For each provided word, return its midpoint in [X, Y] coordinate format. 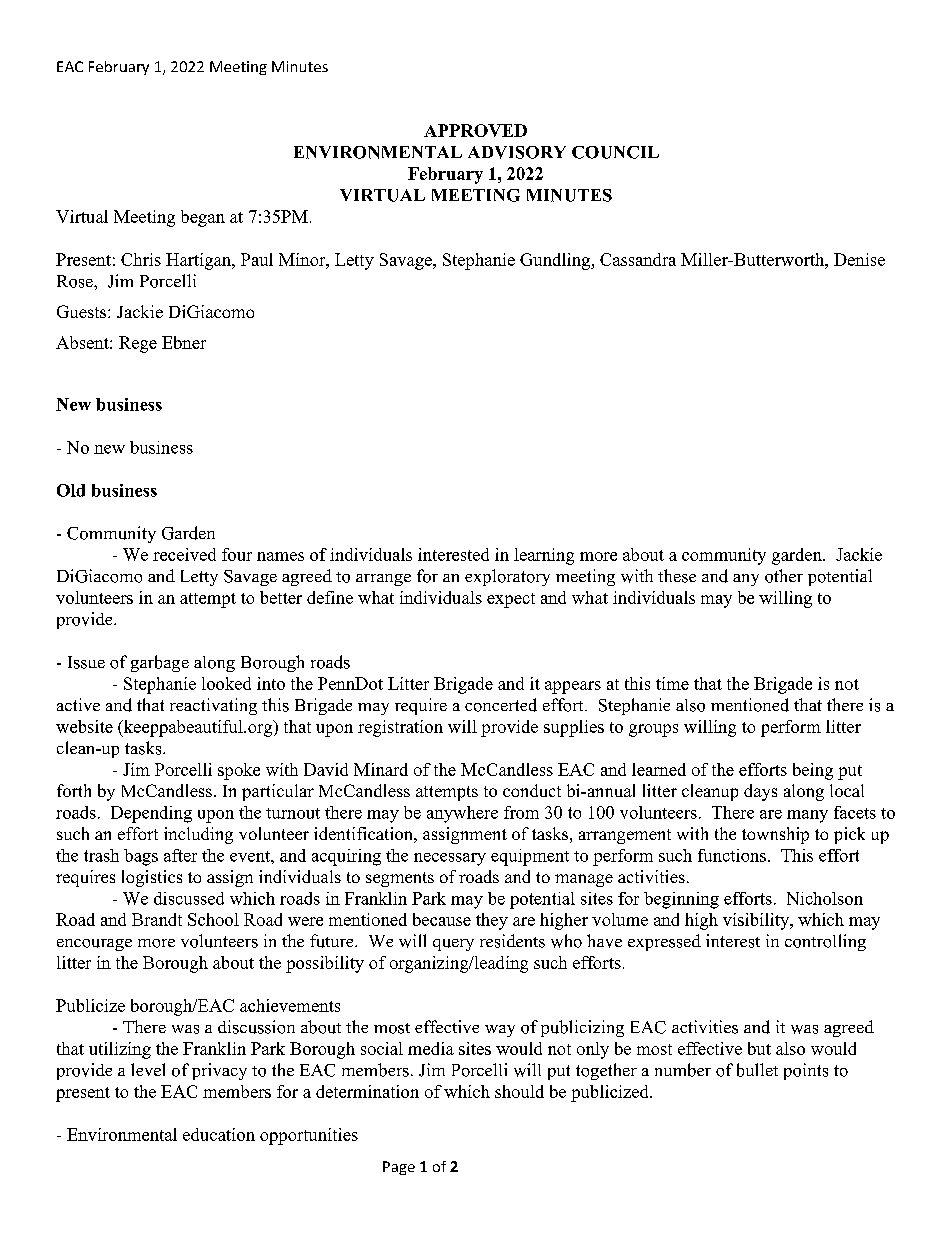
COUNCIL [615, 152]
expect [511, 600]
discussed [189, 898]
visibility [757, 921]
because [442, 919]
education [219, 1134]
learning [544, 556]
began [203, 218]
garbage [160, 663]
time [672, 683]
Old [71, 490]
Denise [859, 259]
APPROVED [475, 130]
